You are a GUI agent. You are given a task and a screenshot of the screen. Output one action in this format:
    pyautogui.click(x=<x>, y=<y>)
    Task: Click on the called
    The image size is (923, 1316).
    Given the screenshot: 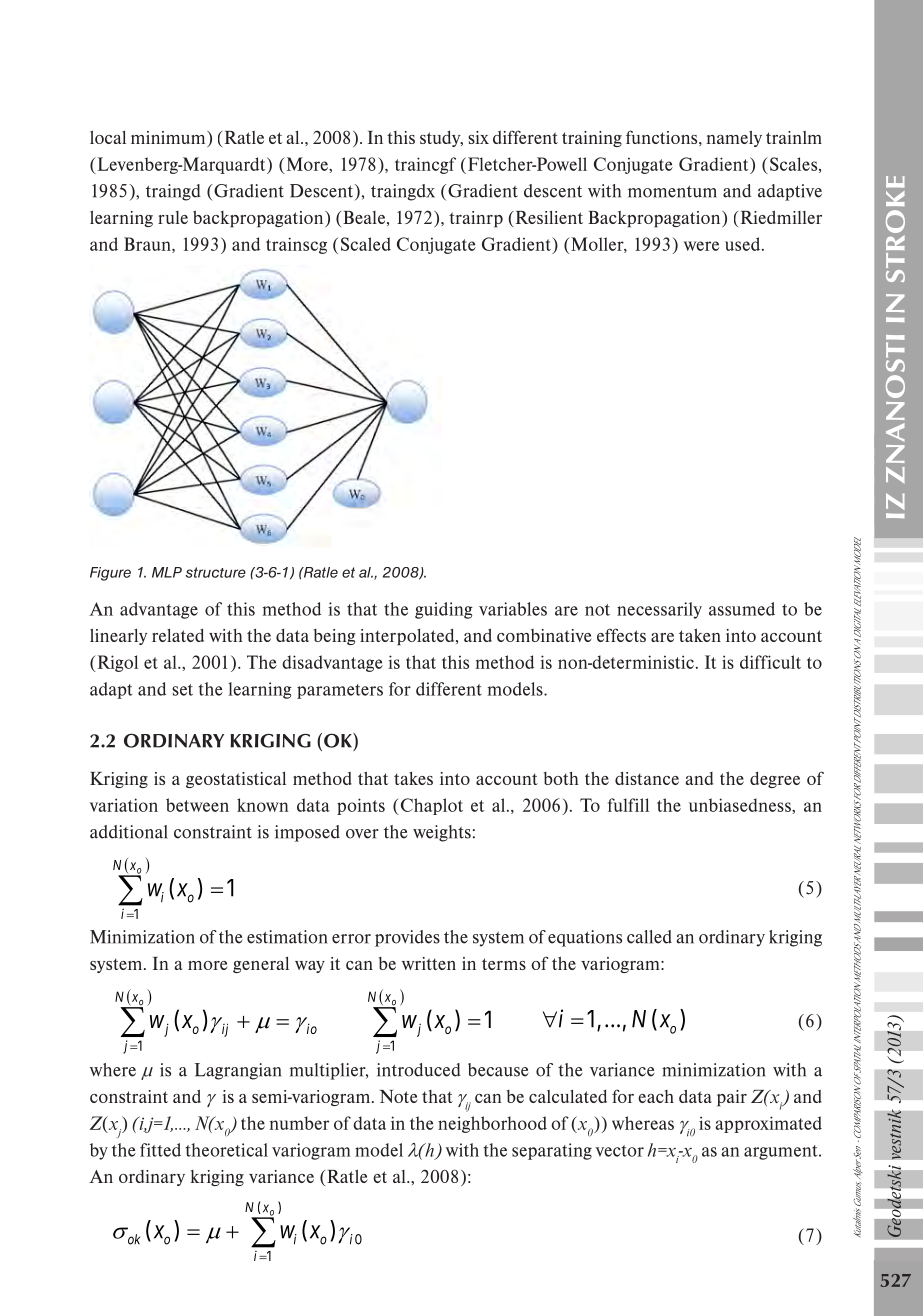 What is the action you would take?
    pyautogui.click(x=649, y=937)
